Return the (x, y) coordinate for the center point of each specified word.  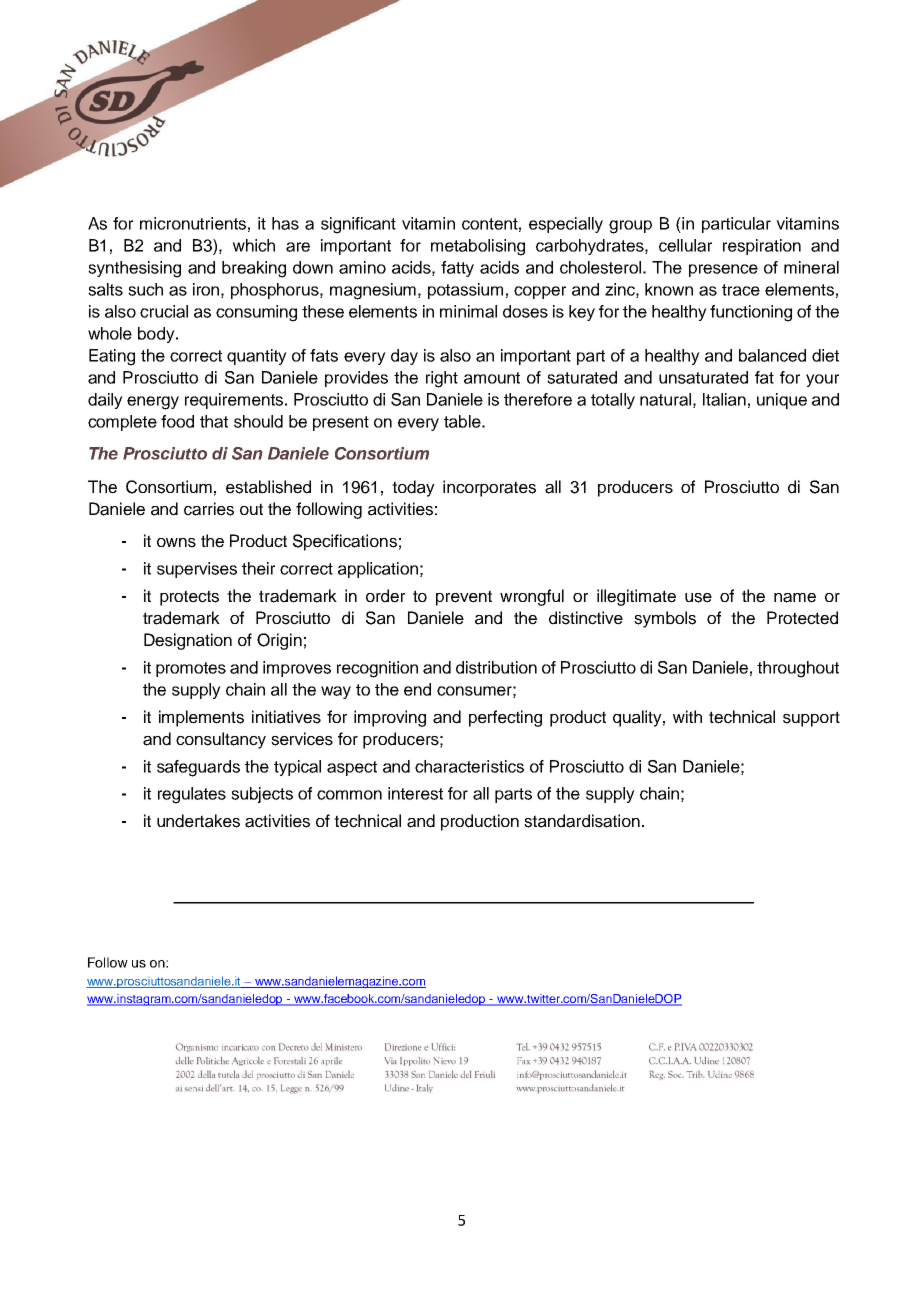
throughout (798, 669)
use (698, 598)
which (254, 245)
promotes (191, 669)
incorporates (489, 488)
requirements (234, 401)
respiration (762, 247)
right (442, 379)
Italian (724, 399)
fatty (457, 269)
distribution (496, 667)
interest (415, 793)
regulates (192, 795)
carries (209, 509)
